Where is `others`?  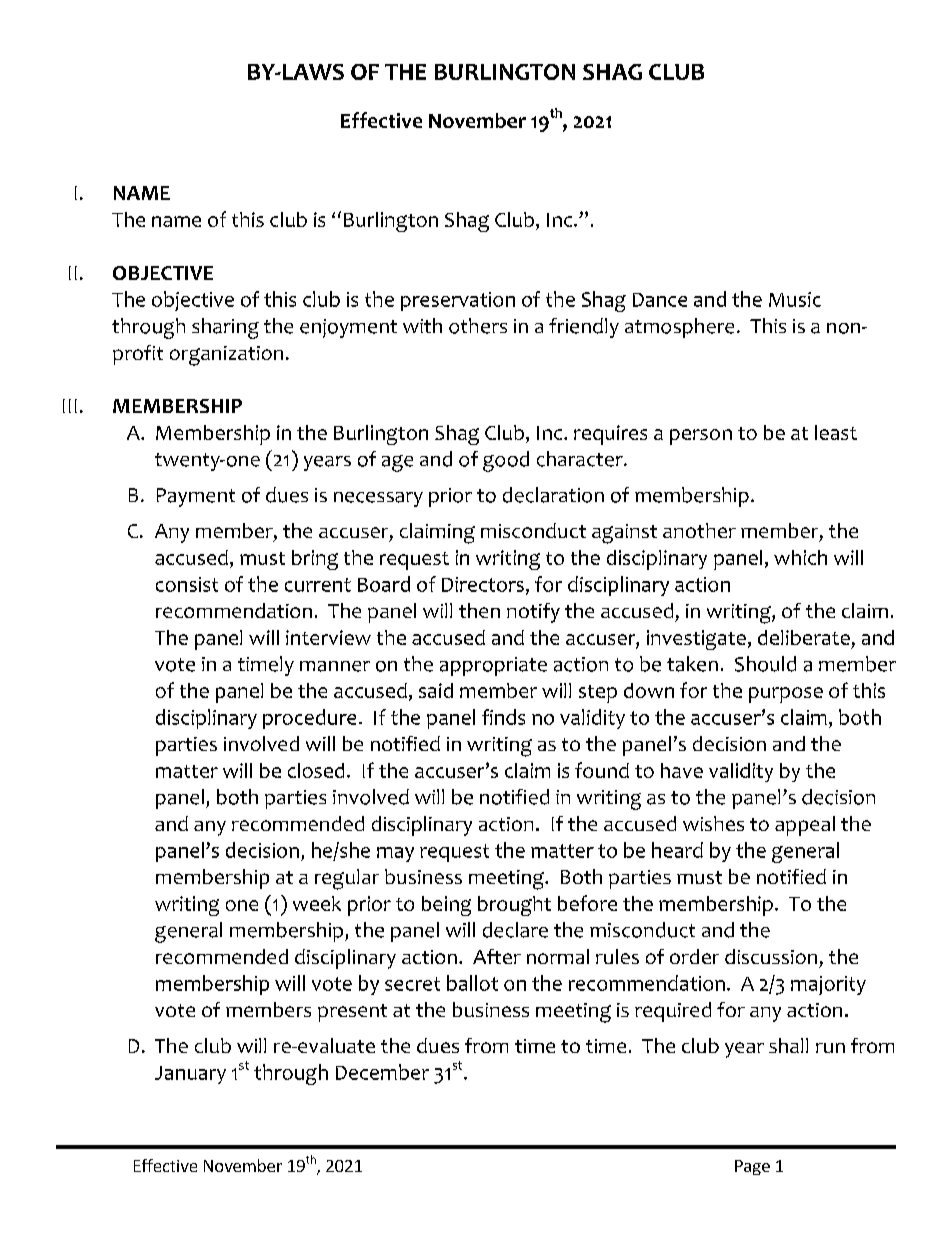
others is located at coordinates (478, 326).
